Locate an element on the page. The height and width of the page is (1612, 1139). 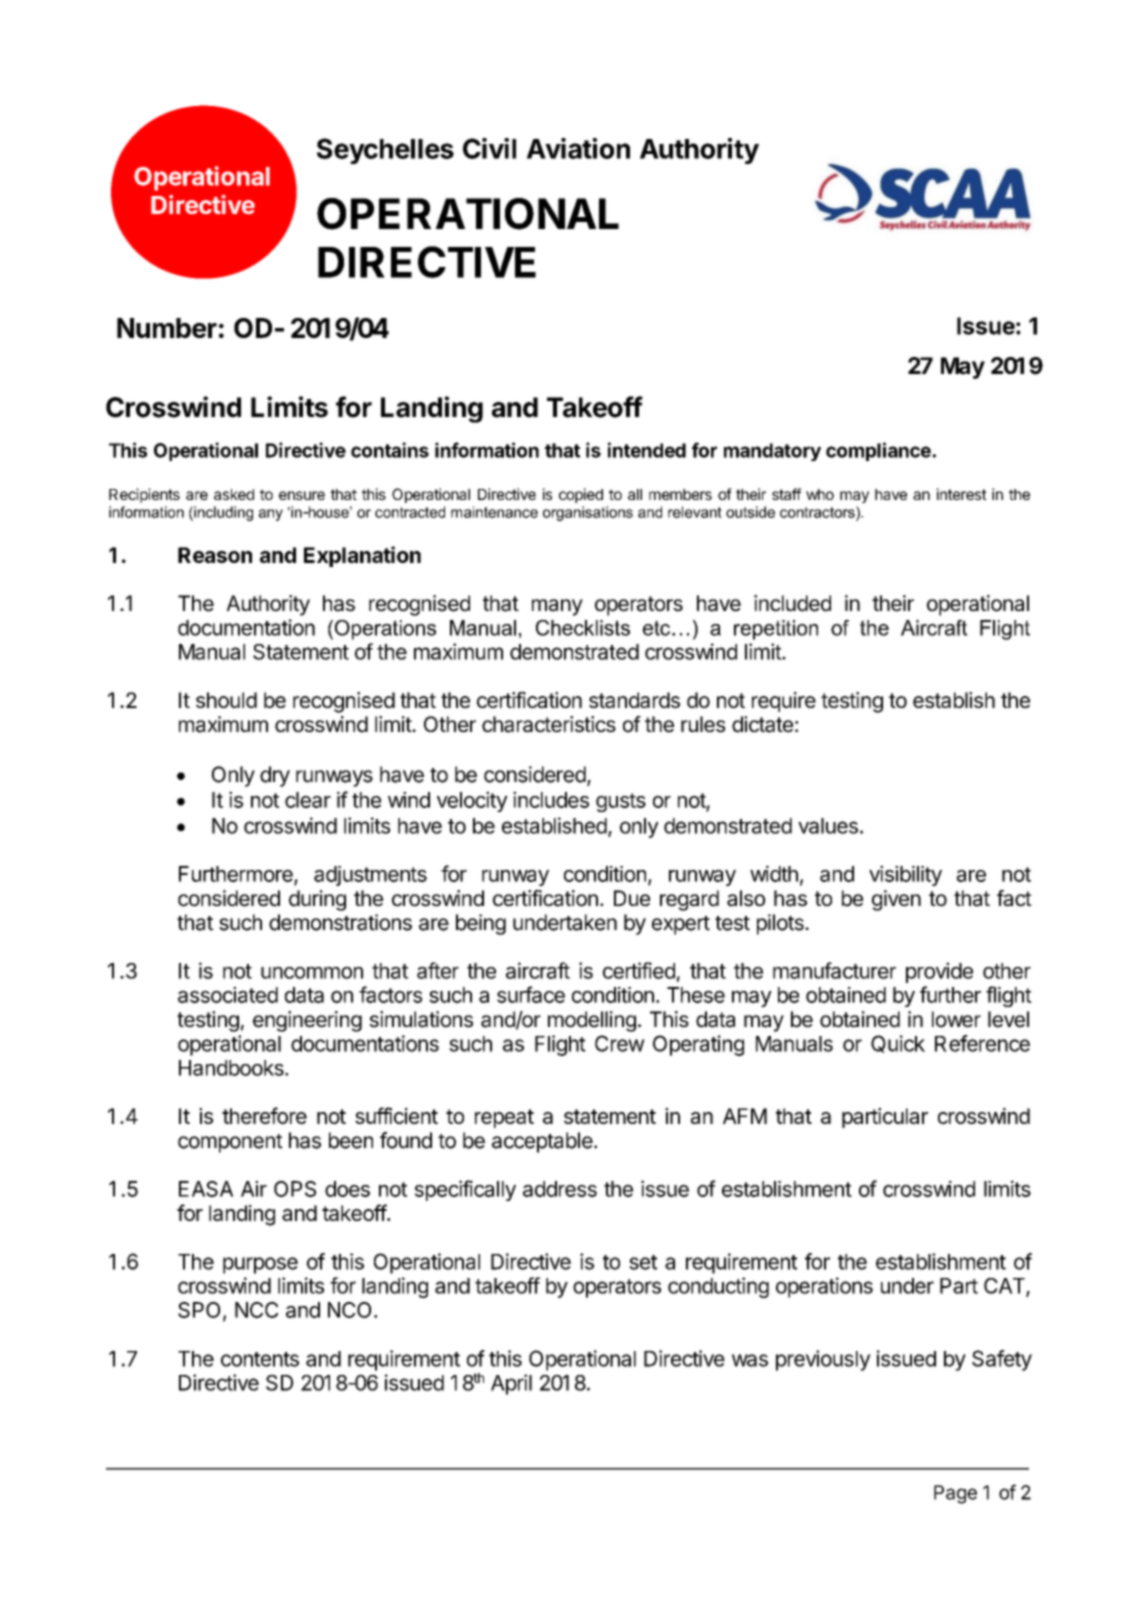
Seychelles is located at coordinates (385, 151).
